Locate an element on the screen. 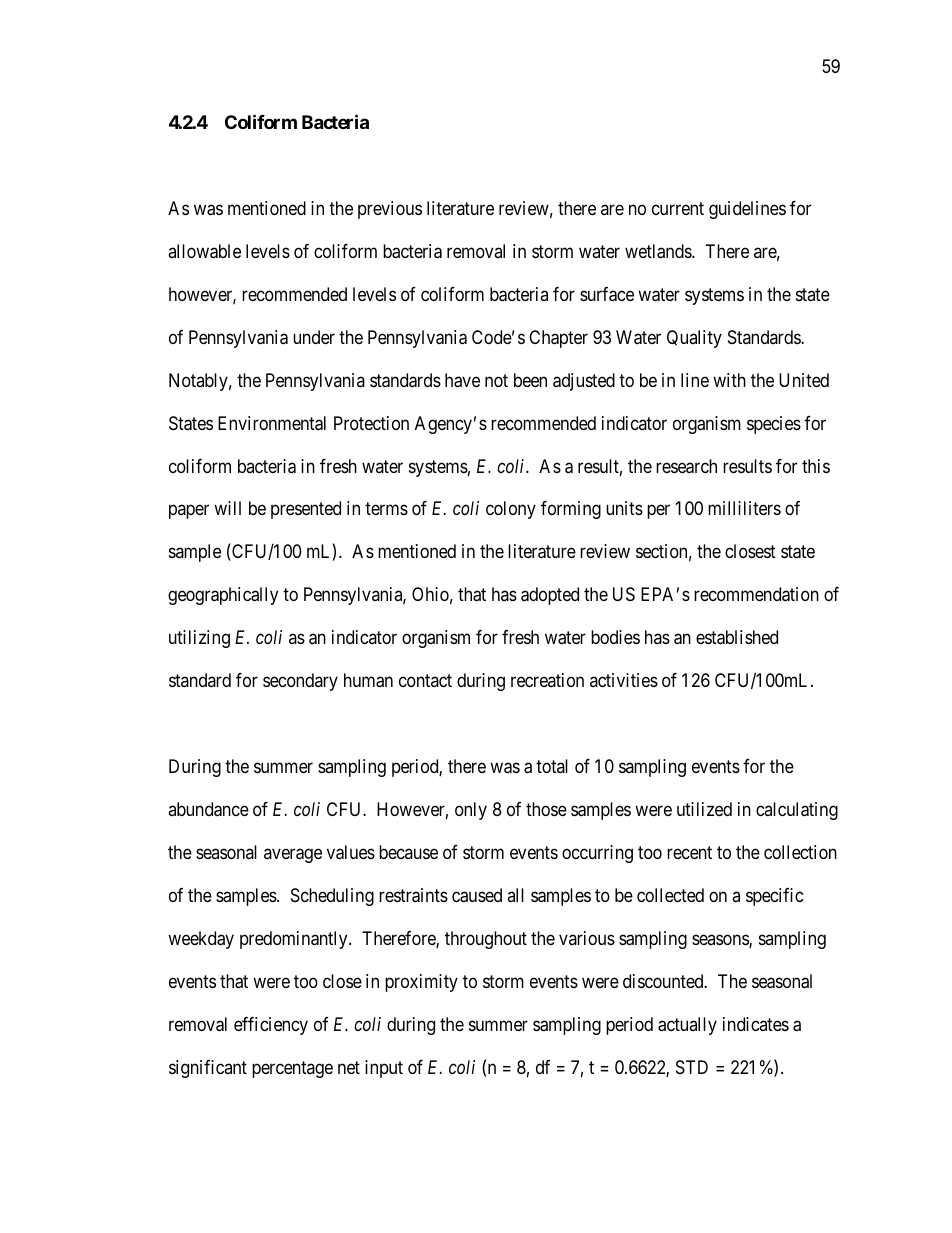  efficiency is located at coordinates (271, 1026).
